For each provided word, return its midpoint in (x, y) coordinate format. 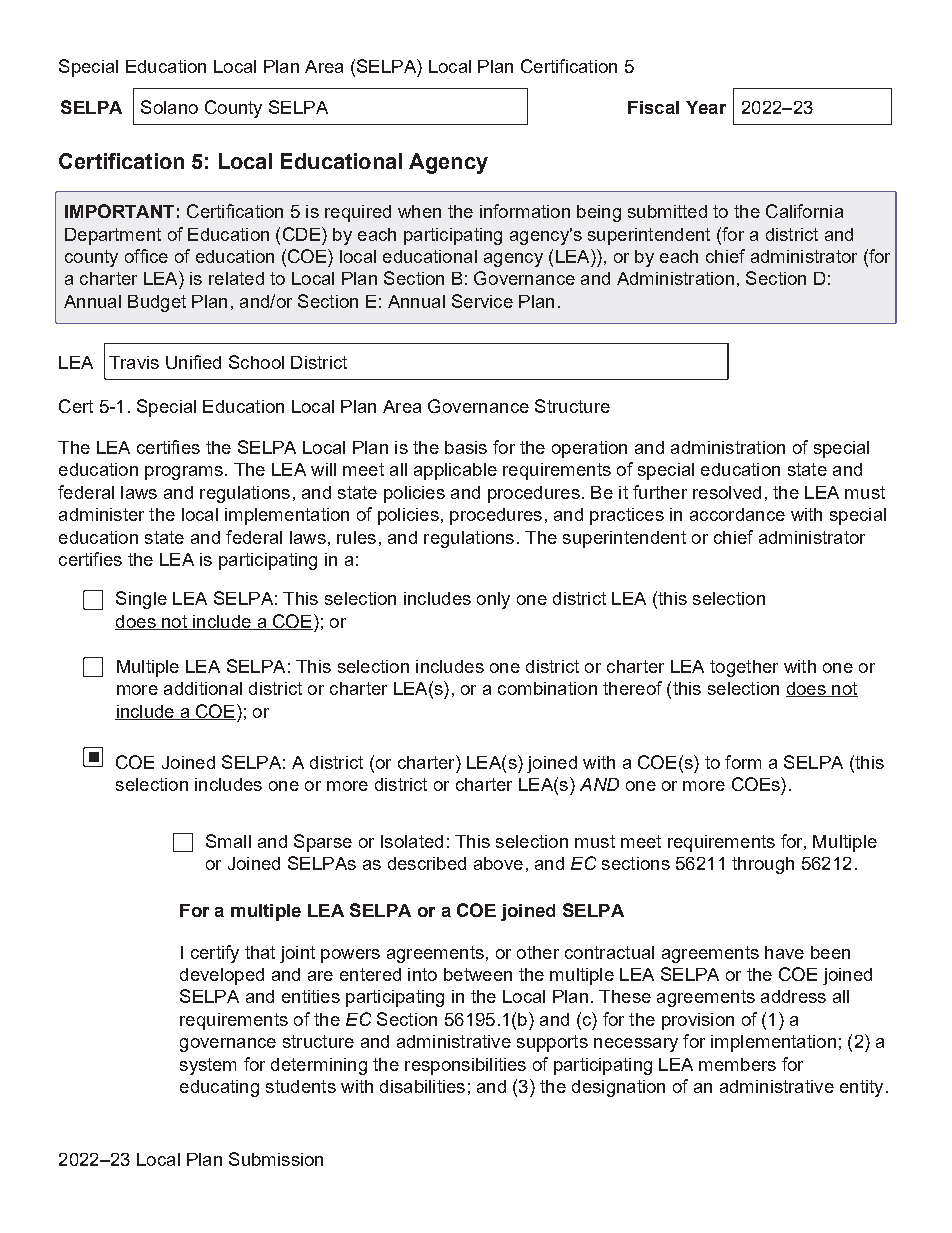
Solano (169, 107)
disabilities (422, 1086)
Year (706, 107)
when (419, 211)
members (737, 1064)
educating (219, 1088)
